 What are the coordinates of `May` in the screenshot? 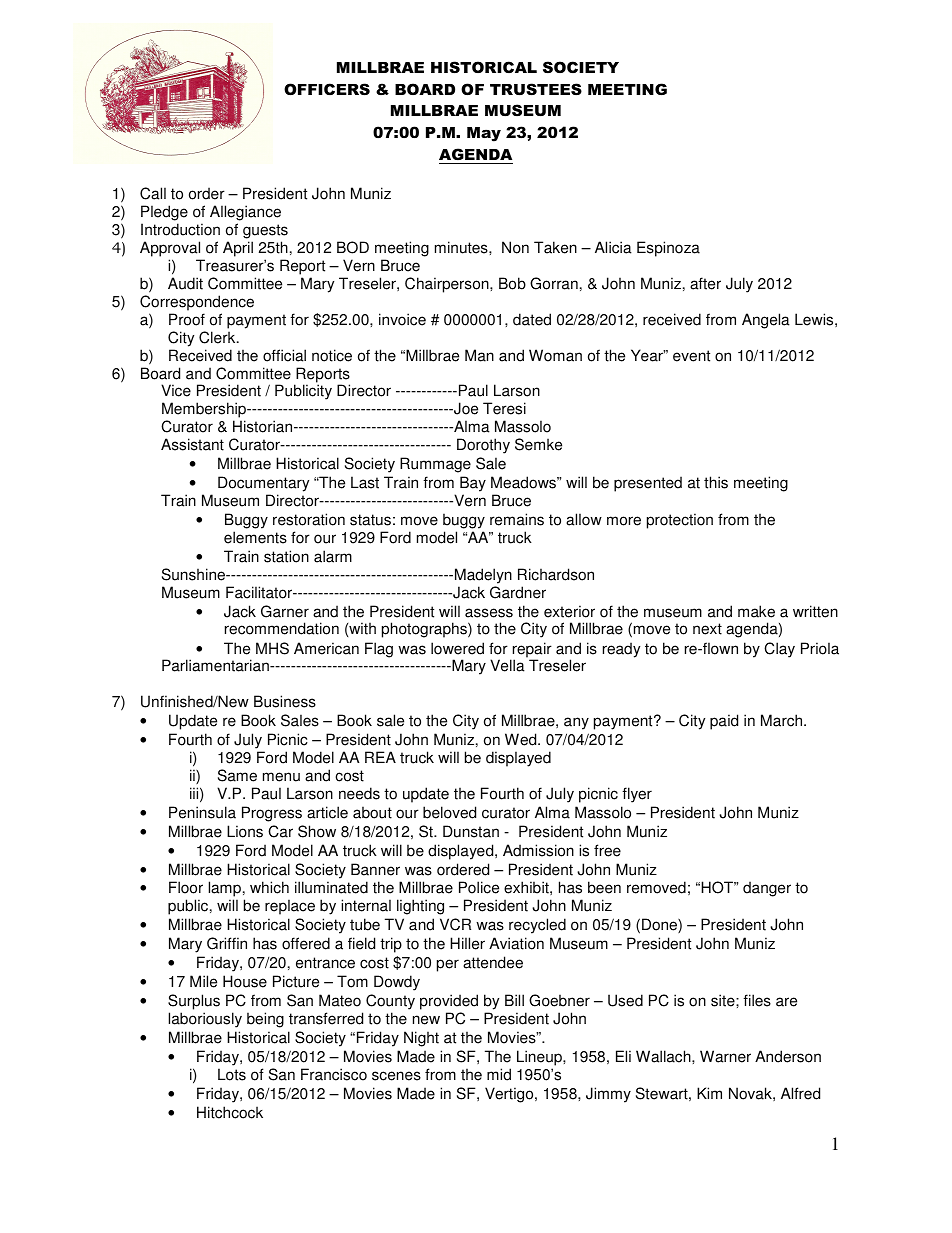 It's located at (484, 134).
